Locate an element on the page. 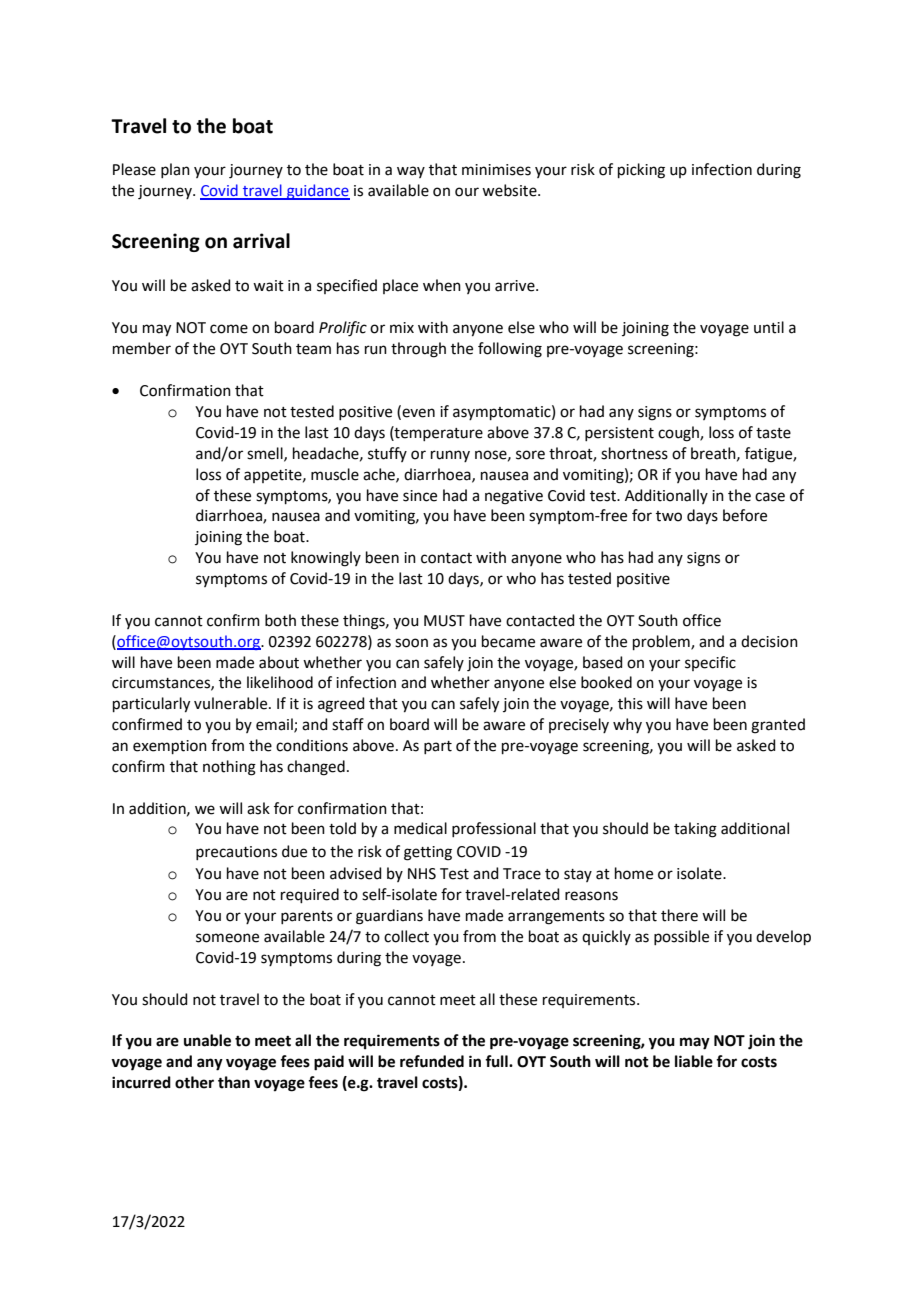 Image resolution: width=924 pixels, height=1308 pixels. taking is located at coordinates (695, 830).
